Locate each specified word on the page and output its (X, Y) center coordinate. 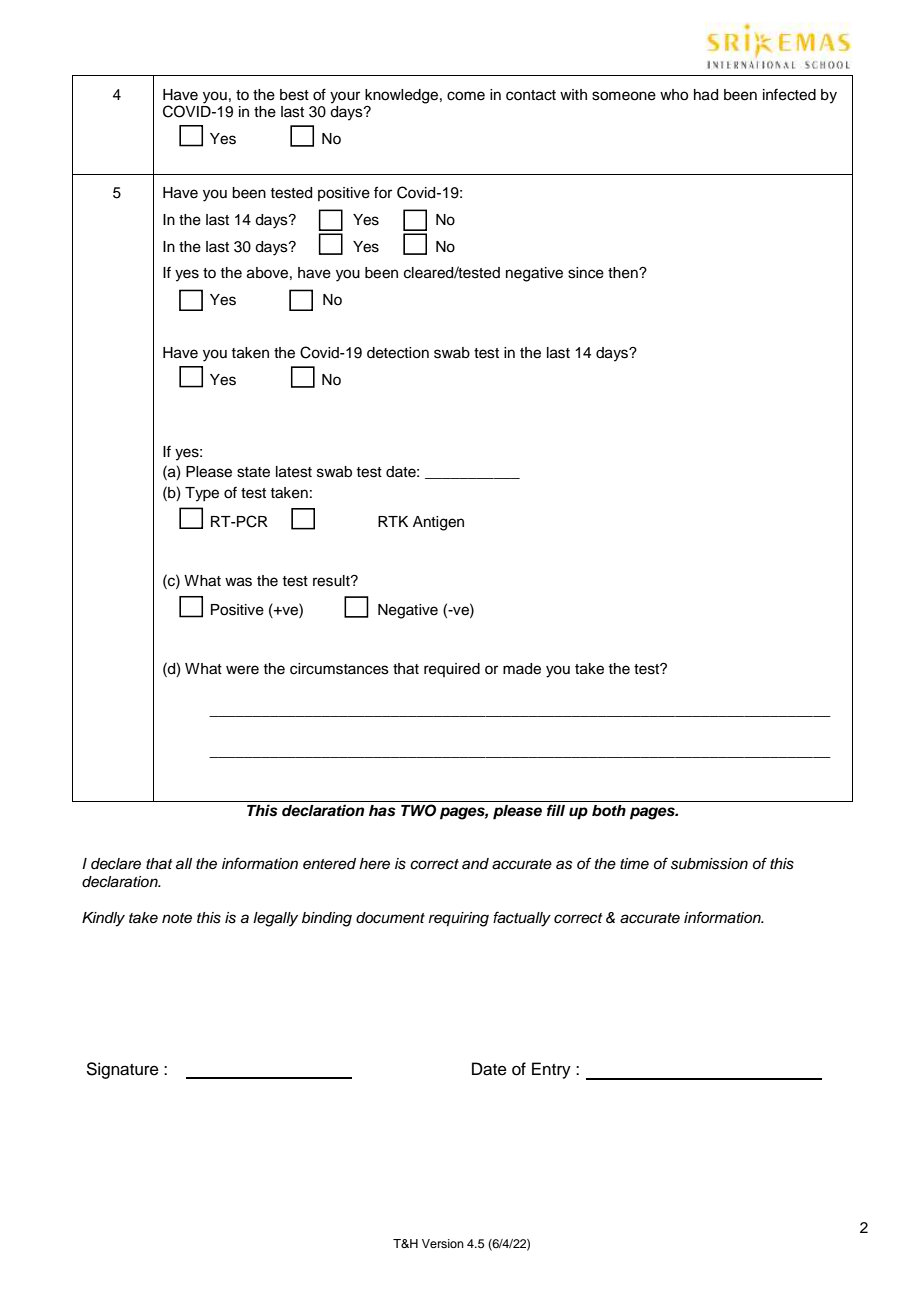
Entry (551, 1070)
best (294, 95)
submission (709, 864)
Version (443, 1243)
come (466, 96)
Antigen (438, 523)
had (706, 95)
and (475, 863)
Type (202, 494)
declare (116, 864)
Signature (122, 1070)
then (624, 273)
